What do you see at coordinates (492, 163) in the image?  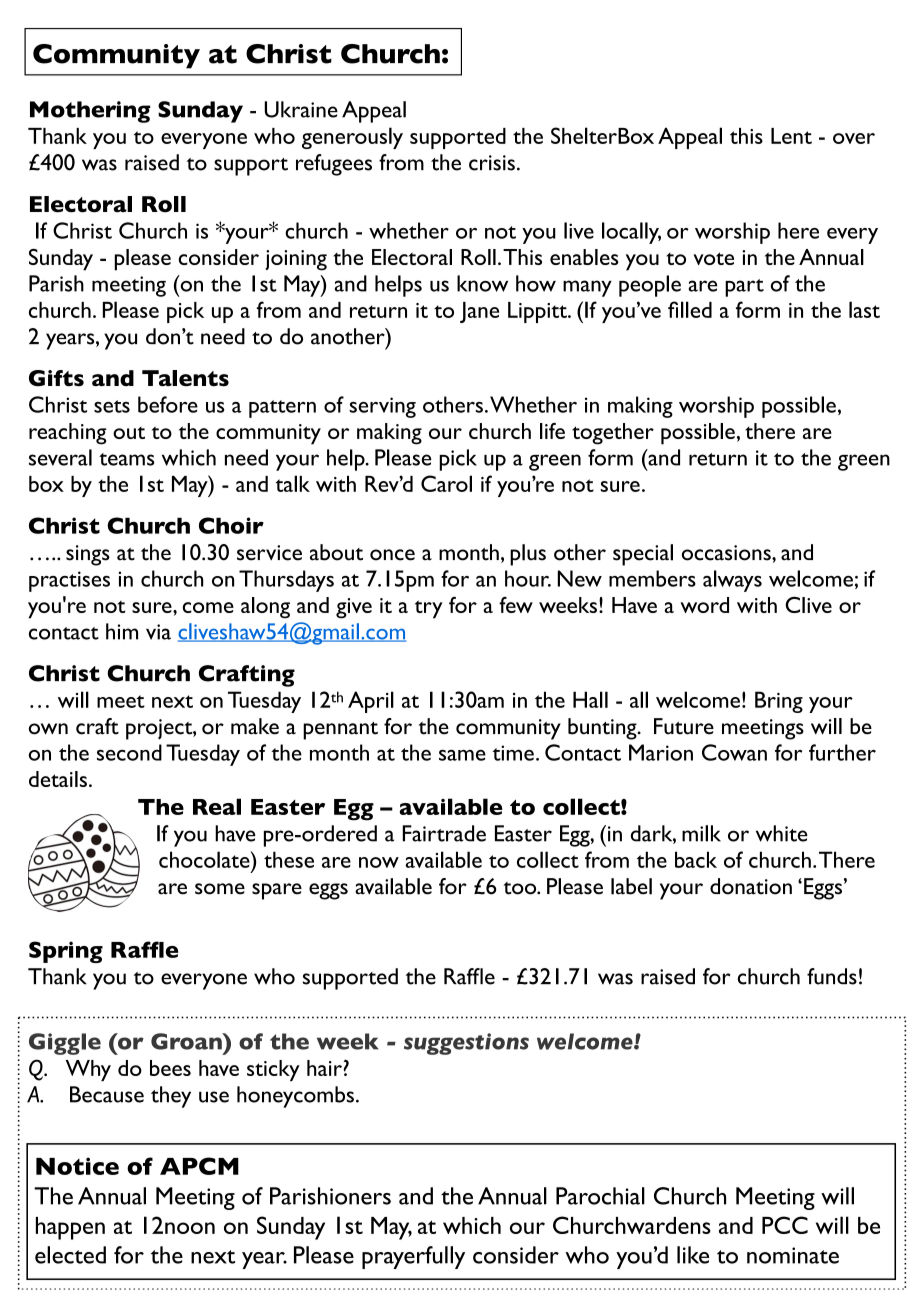 I see `crisis` at bounding box center [492, 163].
